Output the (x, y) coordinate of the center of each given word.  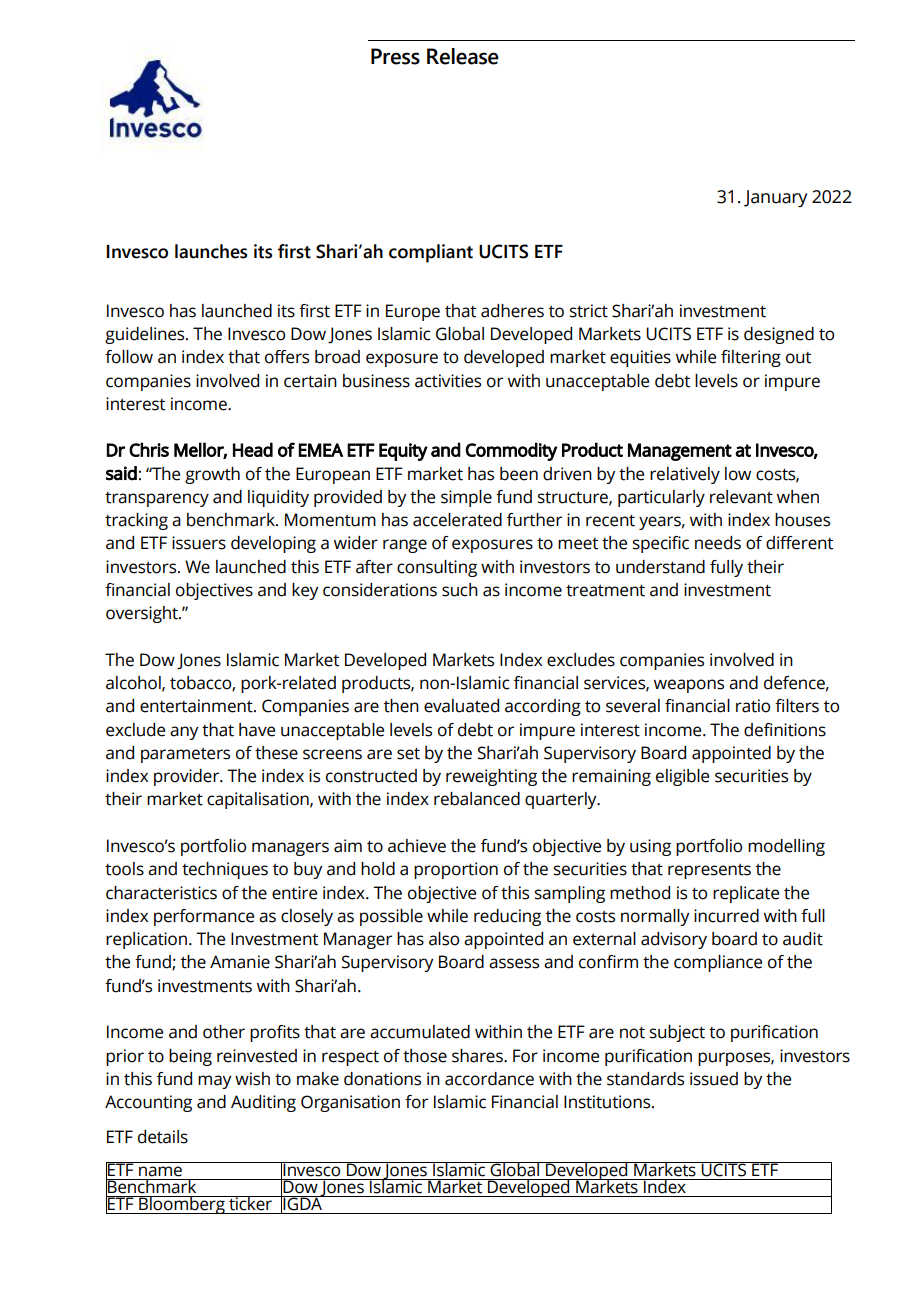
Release (463, 56)
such (460, 590)
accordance (489, 1079)
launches (211, 251)
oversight (143, 614)
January (775, 198)
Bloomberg (182, 1205)
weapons (689, 686)
